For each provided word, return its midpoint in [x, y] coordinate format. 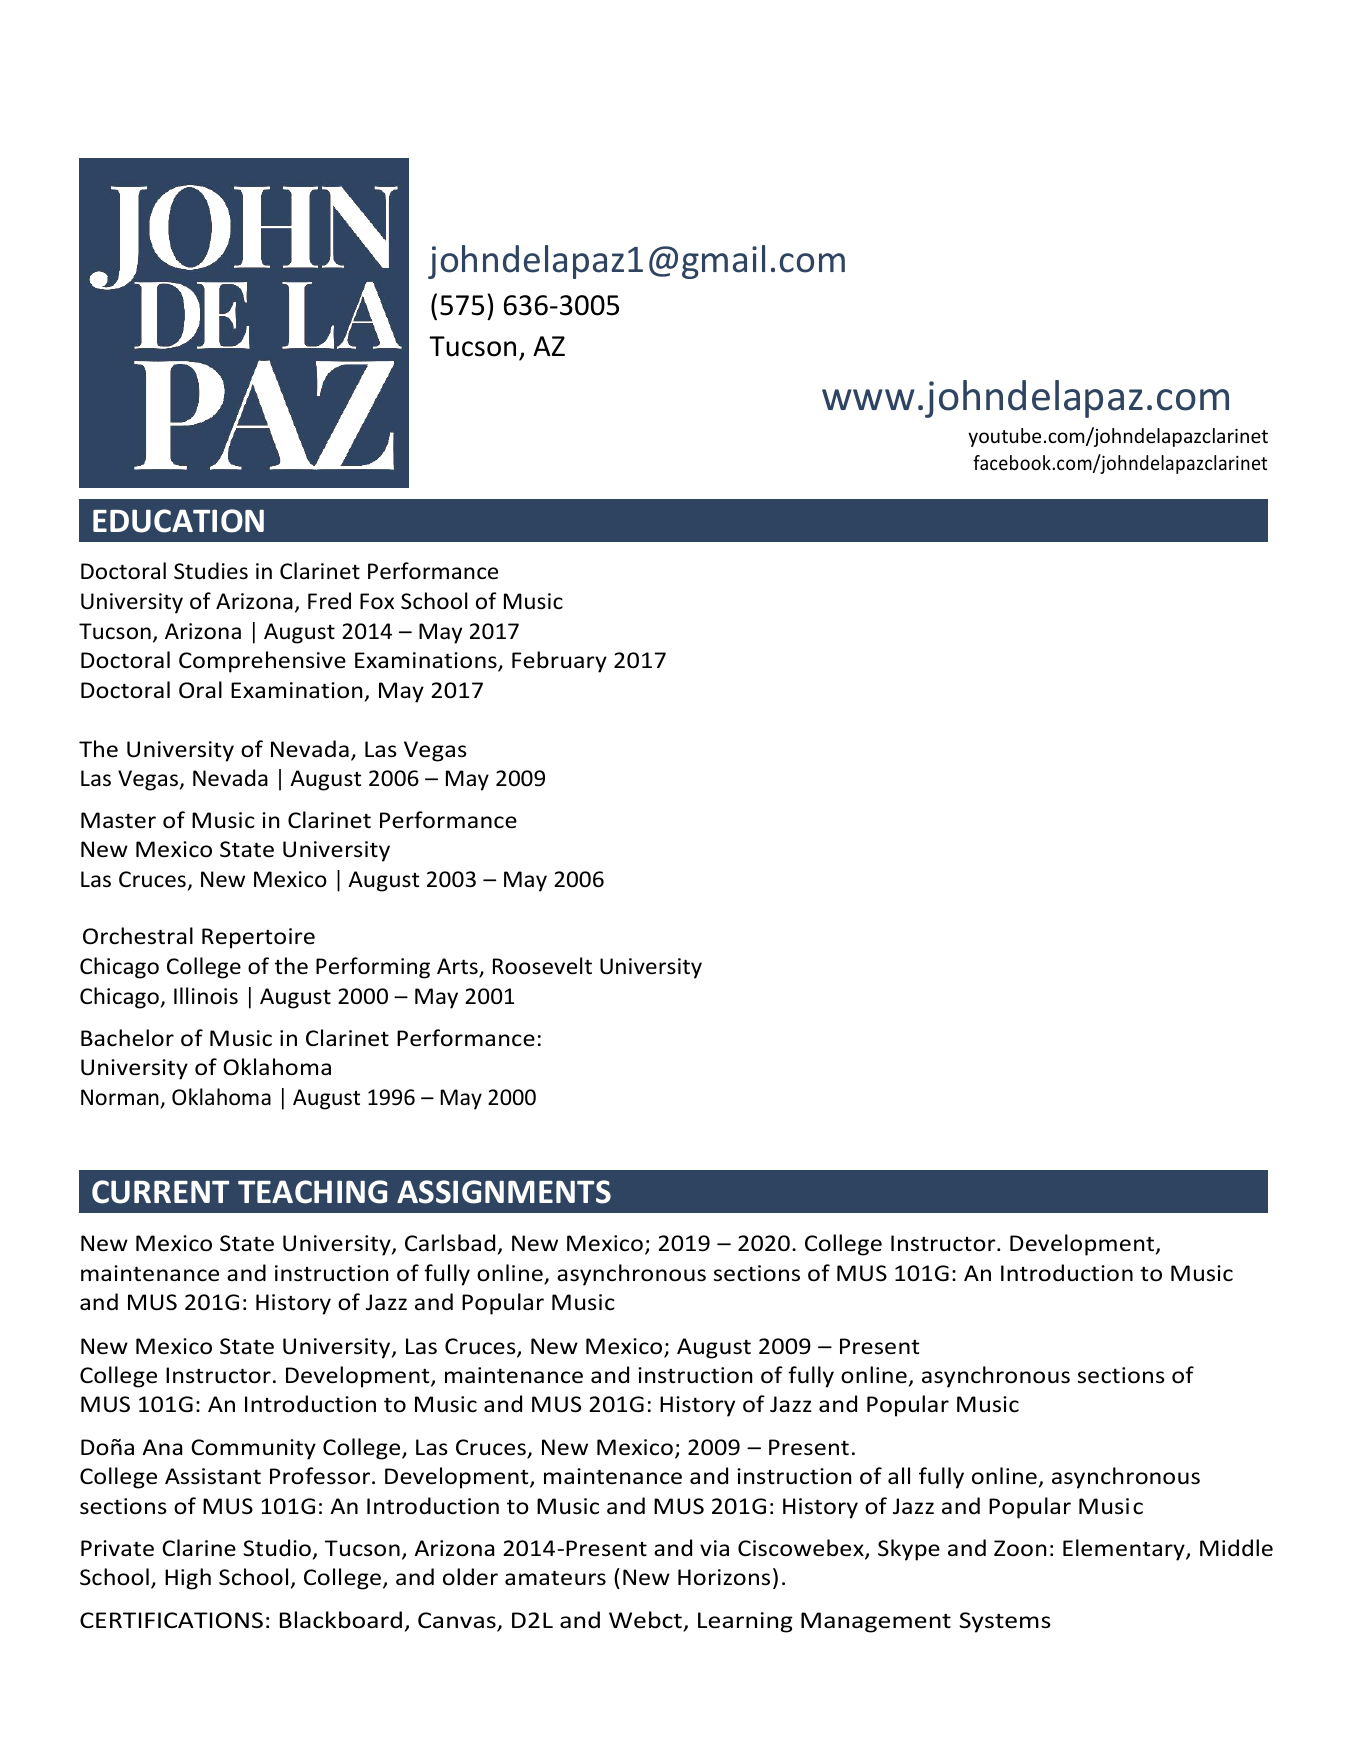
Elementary [1125, 1550]
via [714, 1548]
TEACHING [312, 1192]
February [559, 662]
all [899, 1476]
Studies [211, 571]
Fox [377, 601]
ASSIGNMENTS [504, 1192]
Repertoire [258, 938]
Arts [458, 967]
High [188, 1579]
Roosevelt [542, 966]
